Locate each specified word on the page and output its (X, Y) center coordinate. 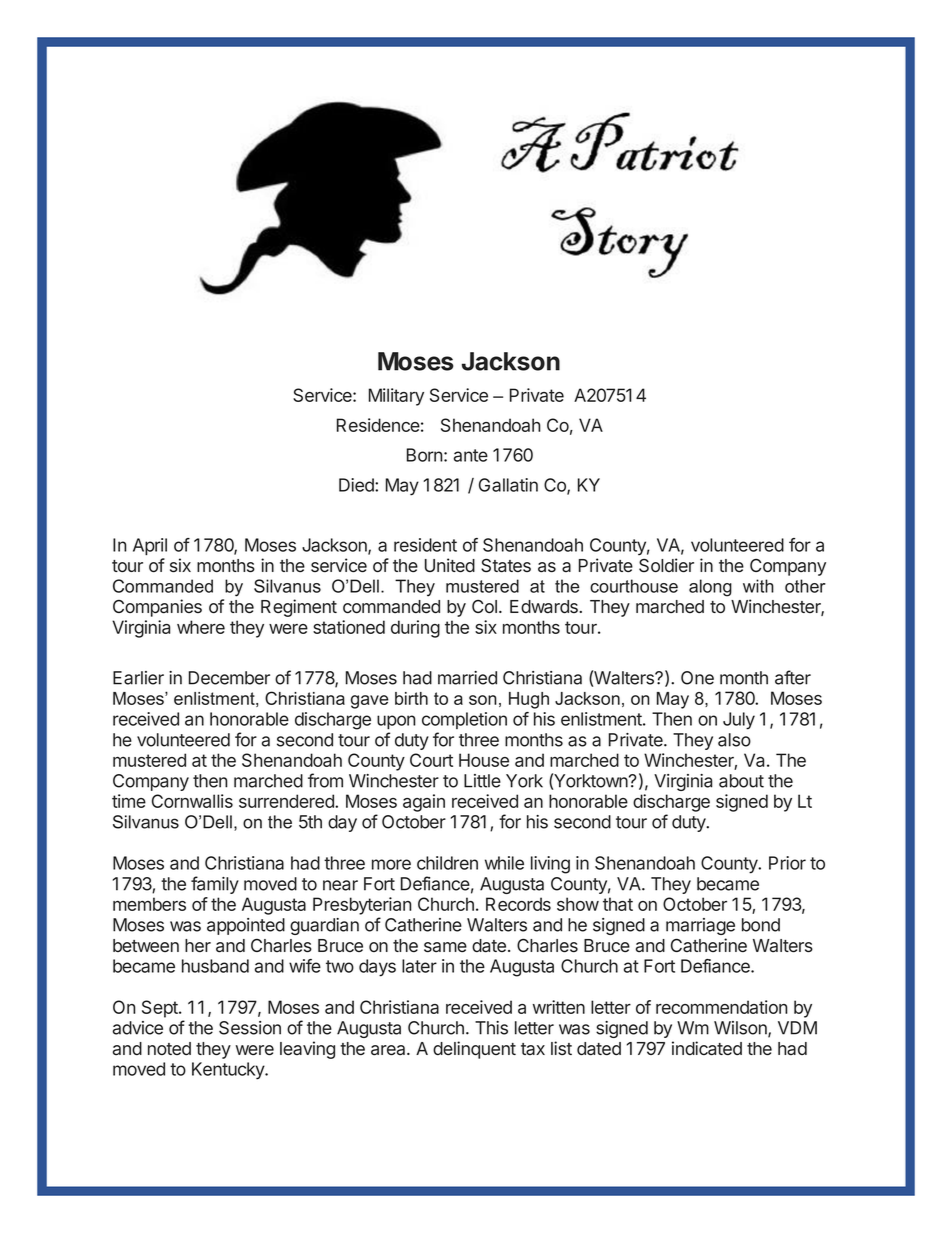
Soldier (666, 565)
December (229, 678)
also (734, 740)
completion (464, 720)
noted (169, 1048)
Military (396, 397)
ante (471, 455)
